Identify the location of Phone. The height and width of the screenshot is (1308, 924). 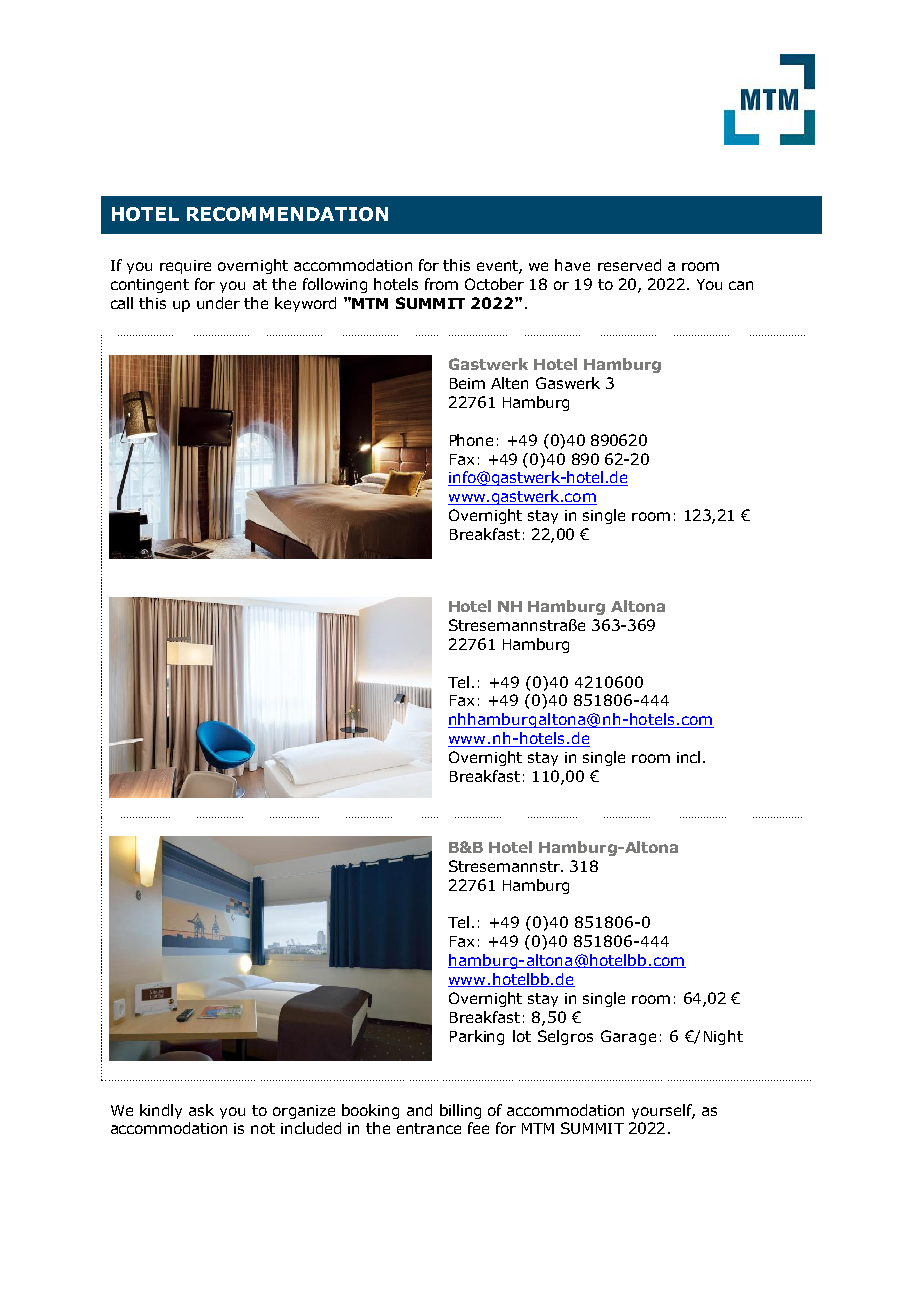
(471, 440).
